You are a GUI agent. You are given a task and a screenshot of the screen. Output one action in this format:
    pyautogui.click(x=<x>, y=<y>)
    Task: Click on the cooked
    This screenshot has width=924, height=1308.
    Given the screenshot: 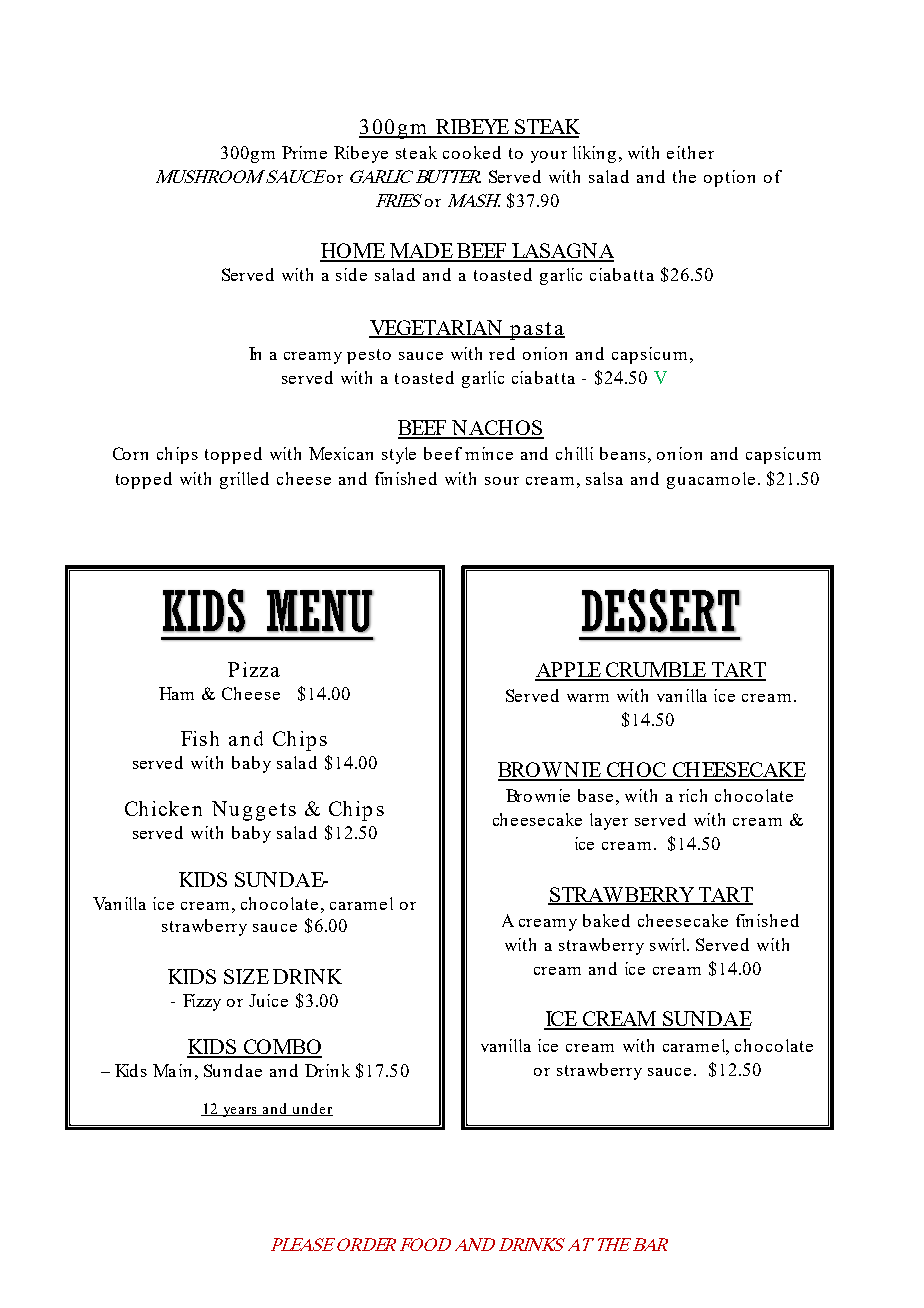 What is the action you would take?
    pyautogui.click(x=472, y=152)
